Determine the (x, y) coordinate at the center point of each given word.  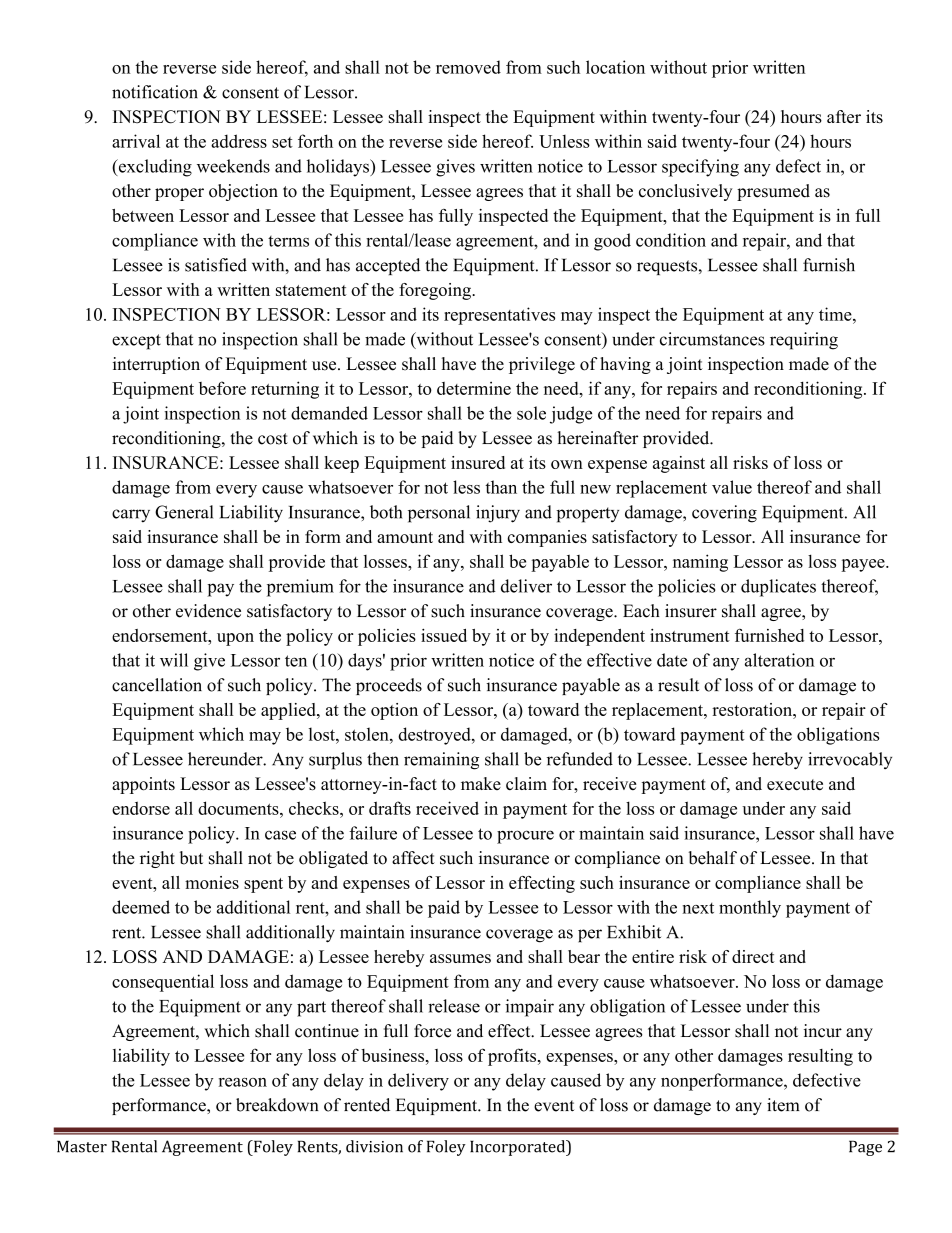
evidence (208, 611)
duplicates (778, 588)
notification (155, 92)
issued (444, 635)
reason (243, 1082)
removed (468, 67)
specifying (700, 168)
